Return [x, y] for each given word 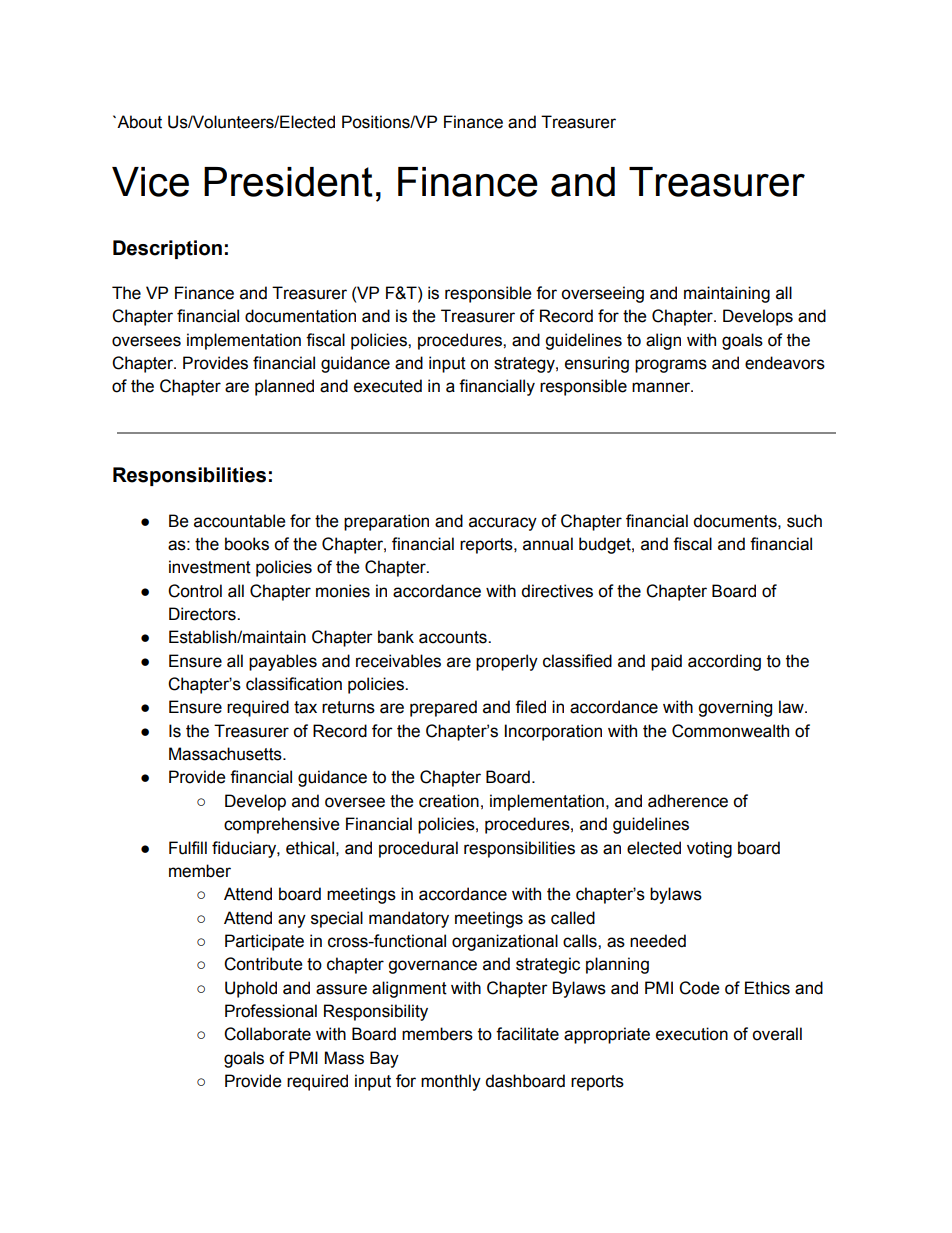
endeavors [785, 363]
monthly [451, 1082]
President [288, 182]
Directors [203, 614]
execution [692, 1034]
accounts [454, 637]
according [724, 662]
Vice [150, 182]
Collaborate [267, 1034]
